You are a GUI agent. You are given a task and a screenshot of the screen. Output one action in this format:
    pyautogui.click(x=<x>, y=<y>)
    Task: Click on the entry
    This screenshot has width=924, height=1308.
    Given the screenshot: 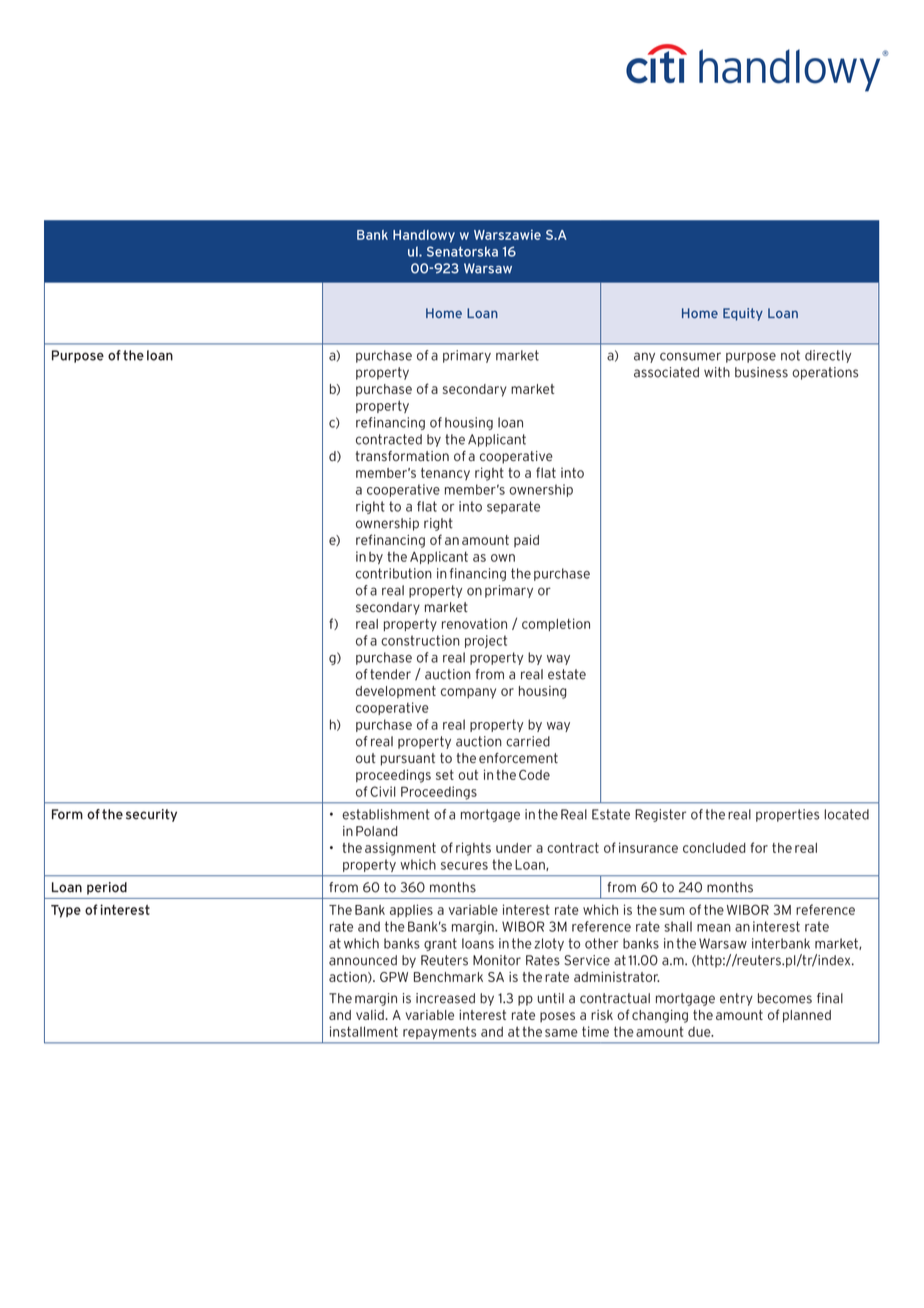 What is the action you would take?
    pyautogui.click(x=736, y=999)
